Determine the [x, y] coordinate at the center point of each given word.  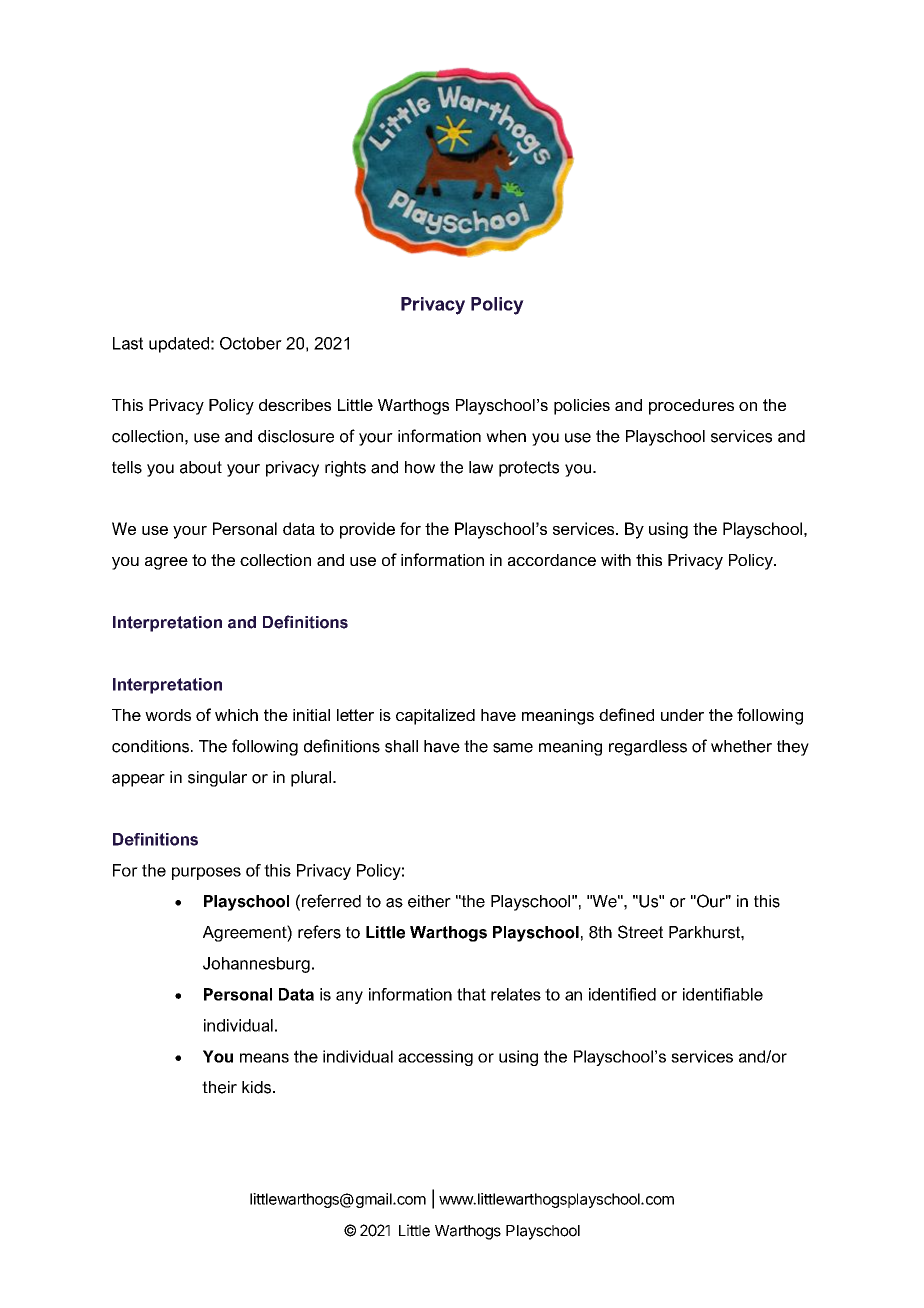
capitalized [435, 717]
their [219, 1087]
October [251, 343]
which [236, 715]
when [506, 436]
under [682, 715]
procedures [691, 407]
